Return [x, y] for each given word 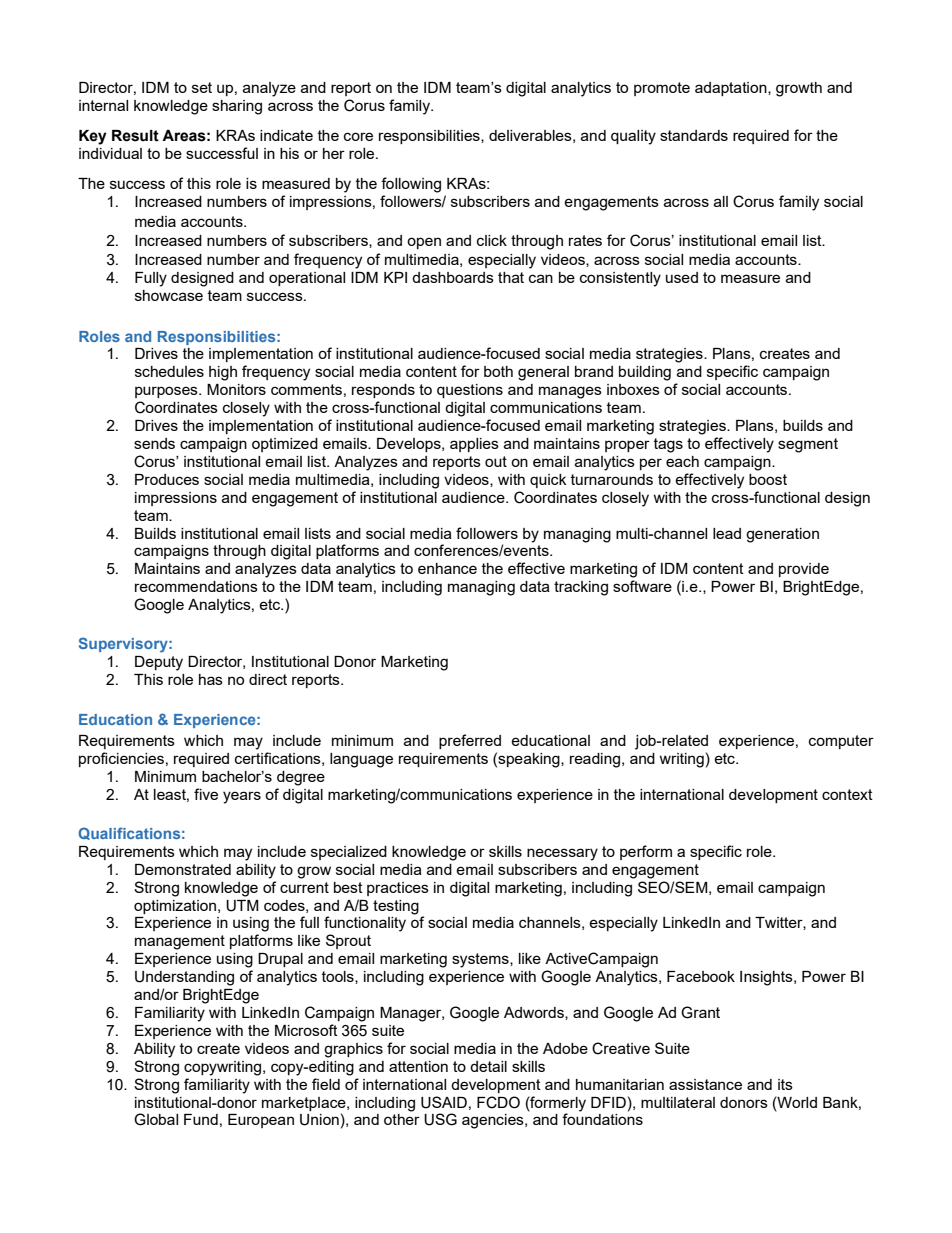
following [411, 185]
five [206, 794]
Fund [201, 1119]
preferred [470, 741]
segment [808, 445]
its [785, 1084]
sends [154, 443]
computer [841, 742]
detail [488, 1066]
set [202, 87]
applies [474, 445]
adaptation [732, 89]
